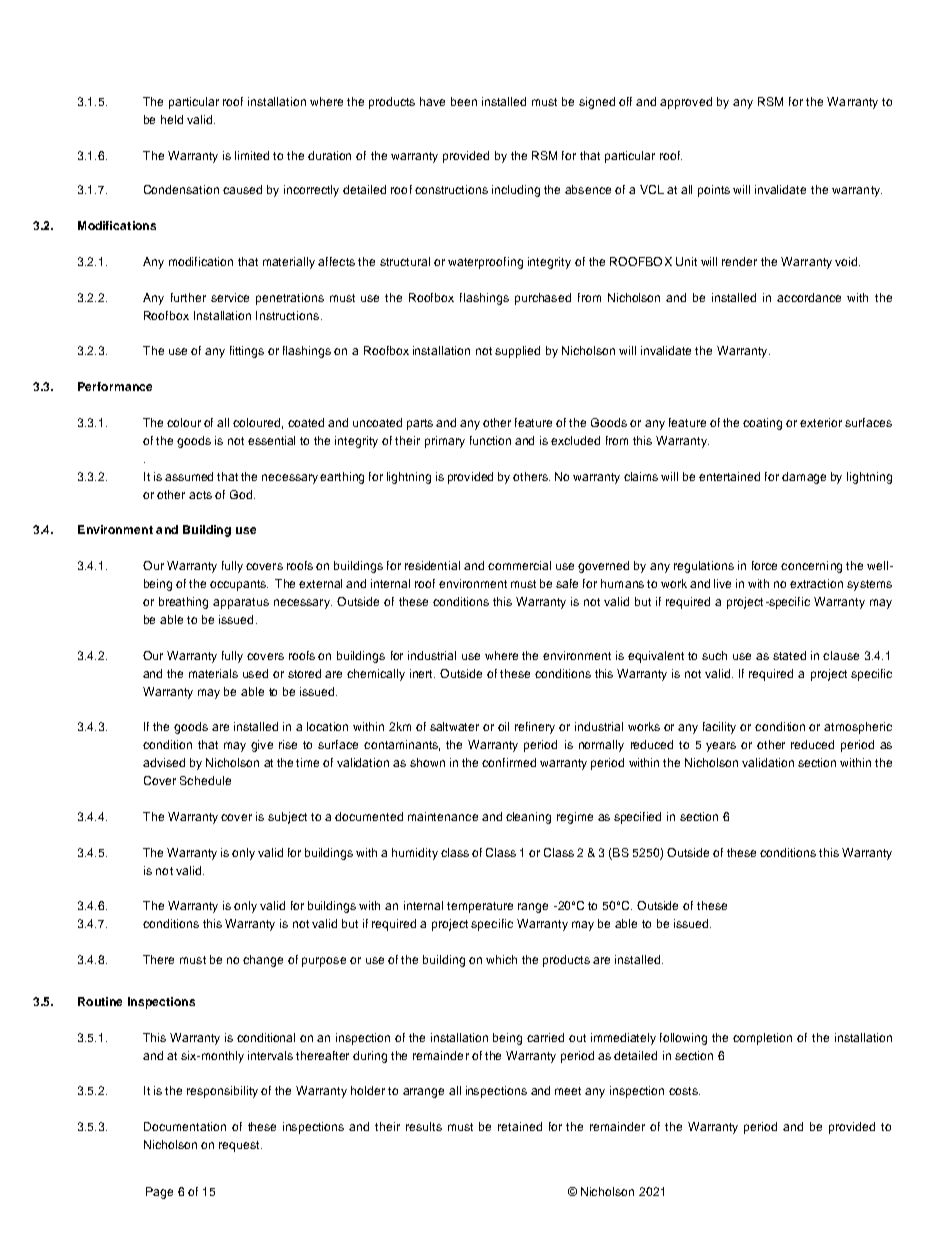 This screenshot has width=952, height=1233. What do you see at coordinates (686, 103) in the screenshot?
I see `approved` at bounding box center [686, 103].
